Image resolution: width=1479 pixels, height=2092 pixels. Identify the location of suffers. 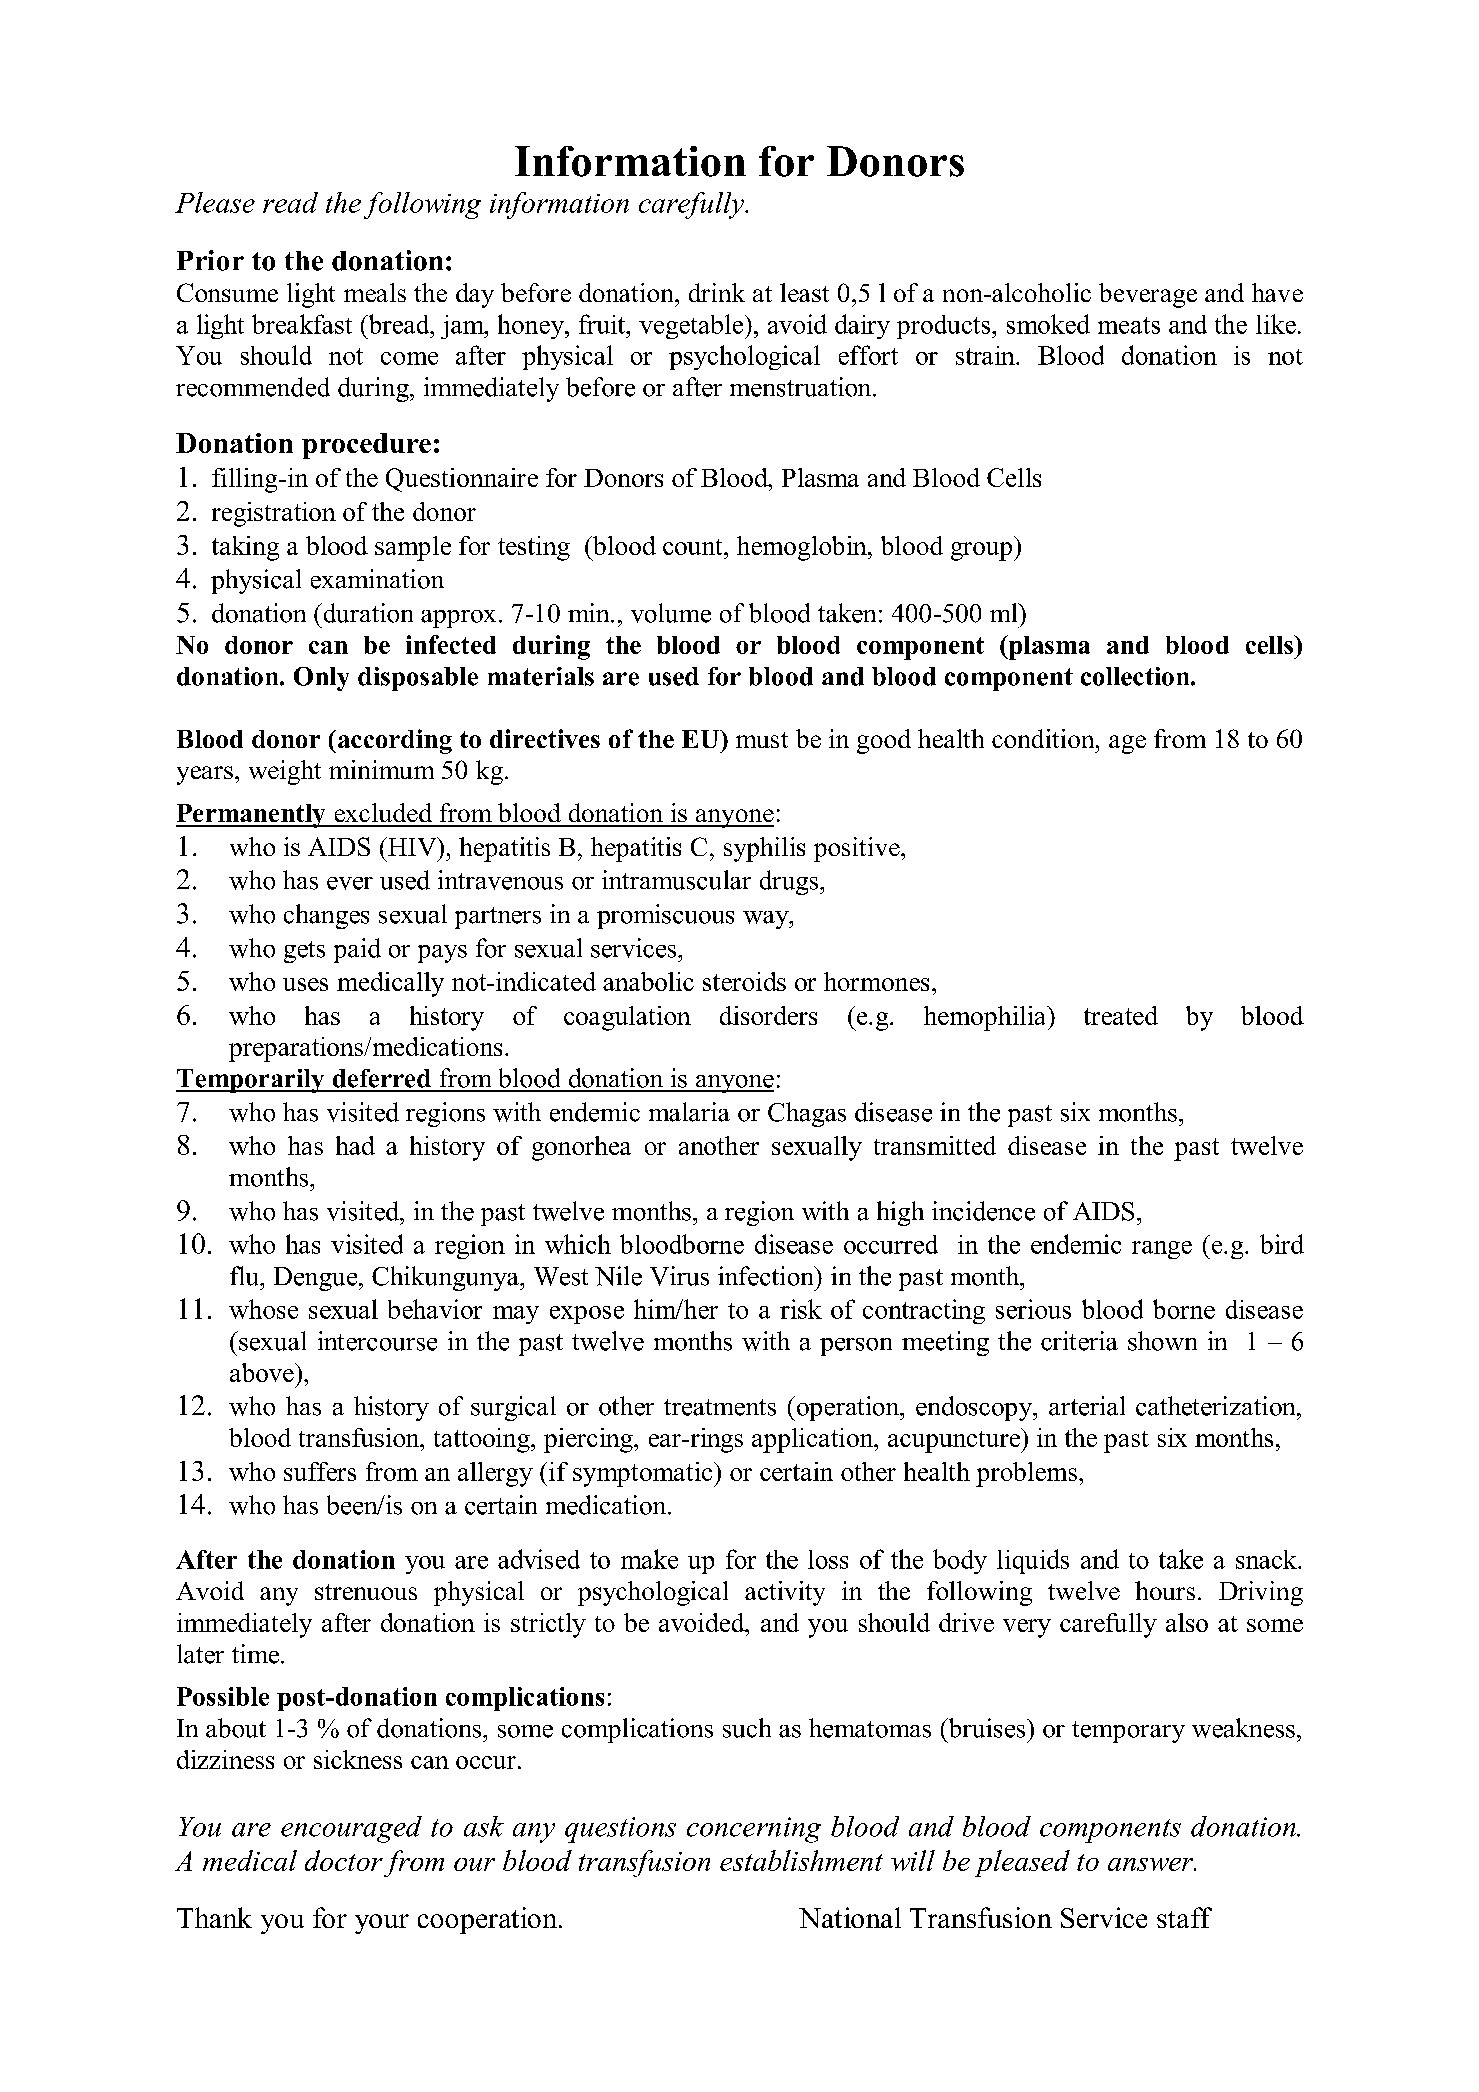
(320, 1471).
